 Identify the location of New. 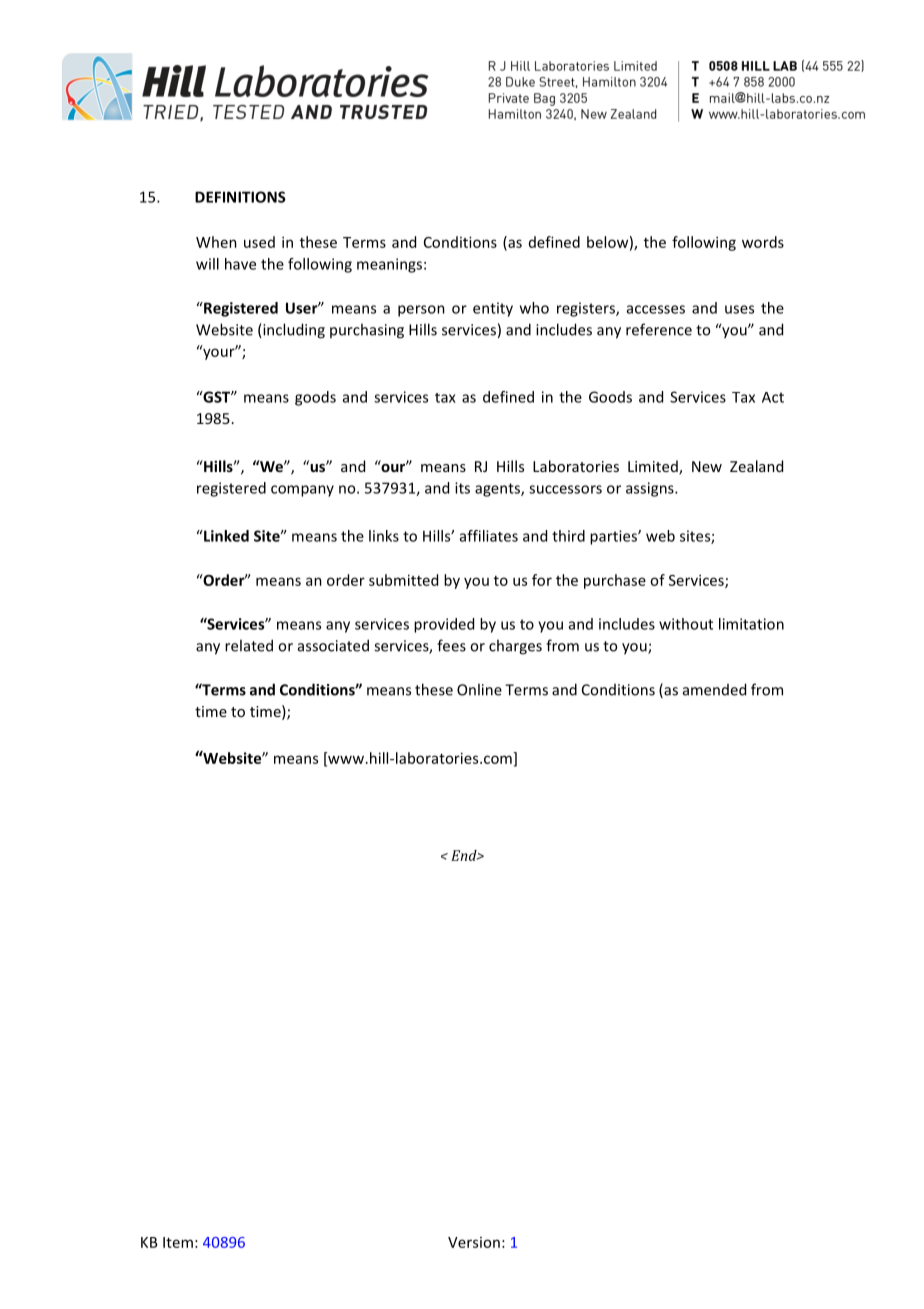
(707, 466).
